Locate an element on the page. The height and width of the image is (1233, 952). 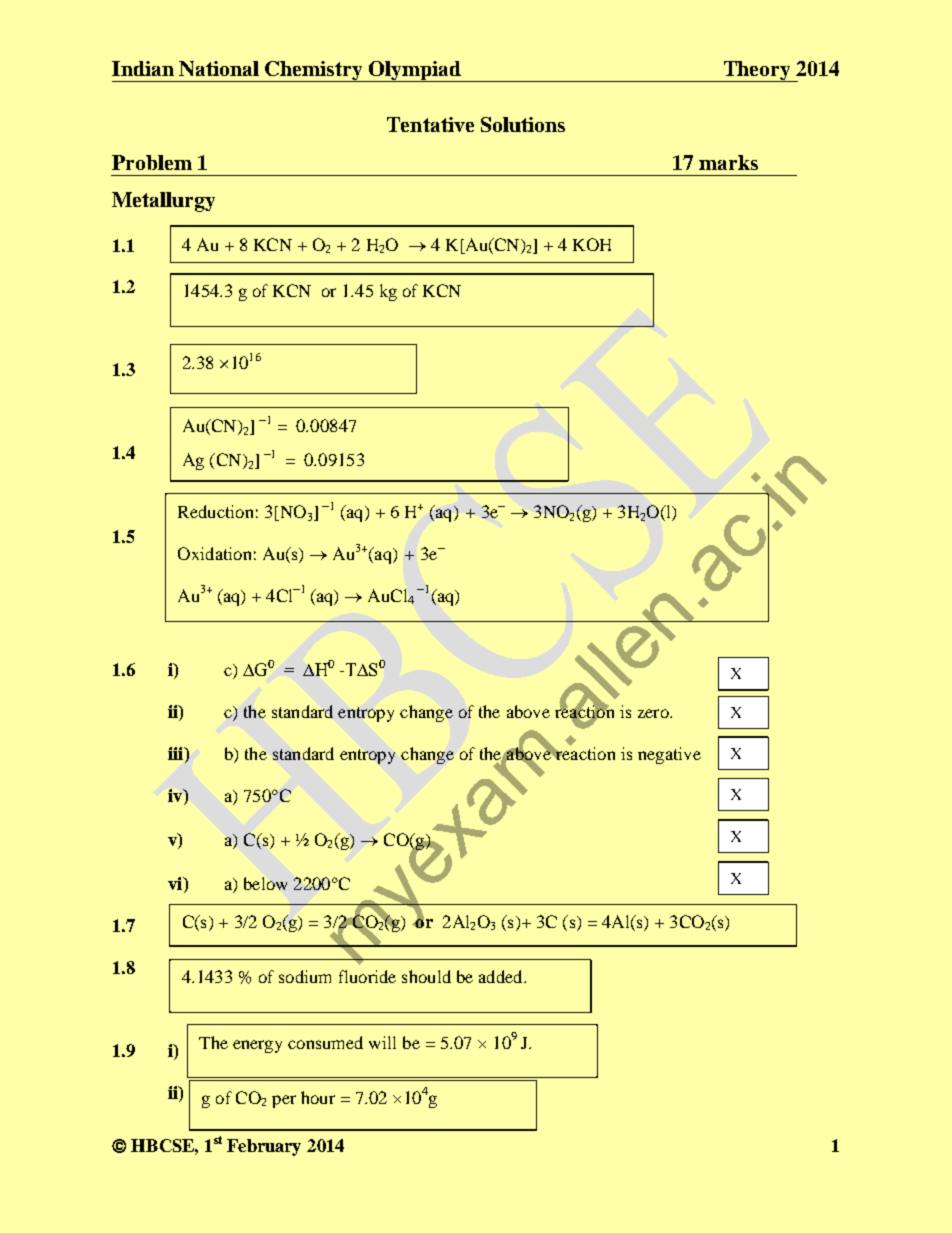
Theory is located at coordinates (757, 71).
